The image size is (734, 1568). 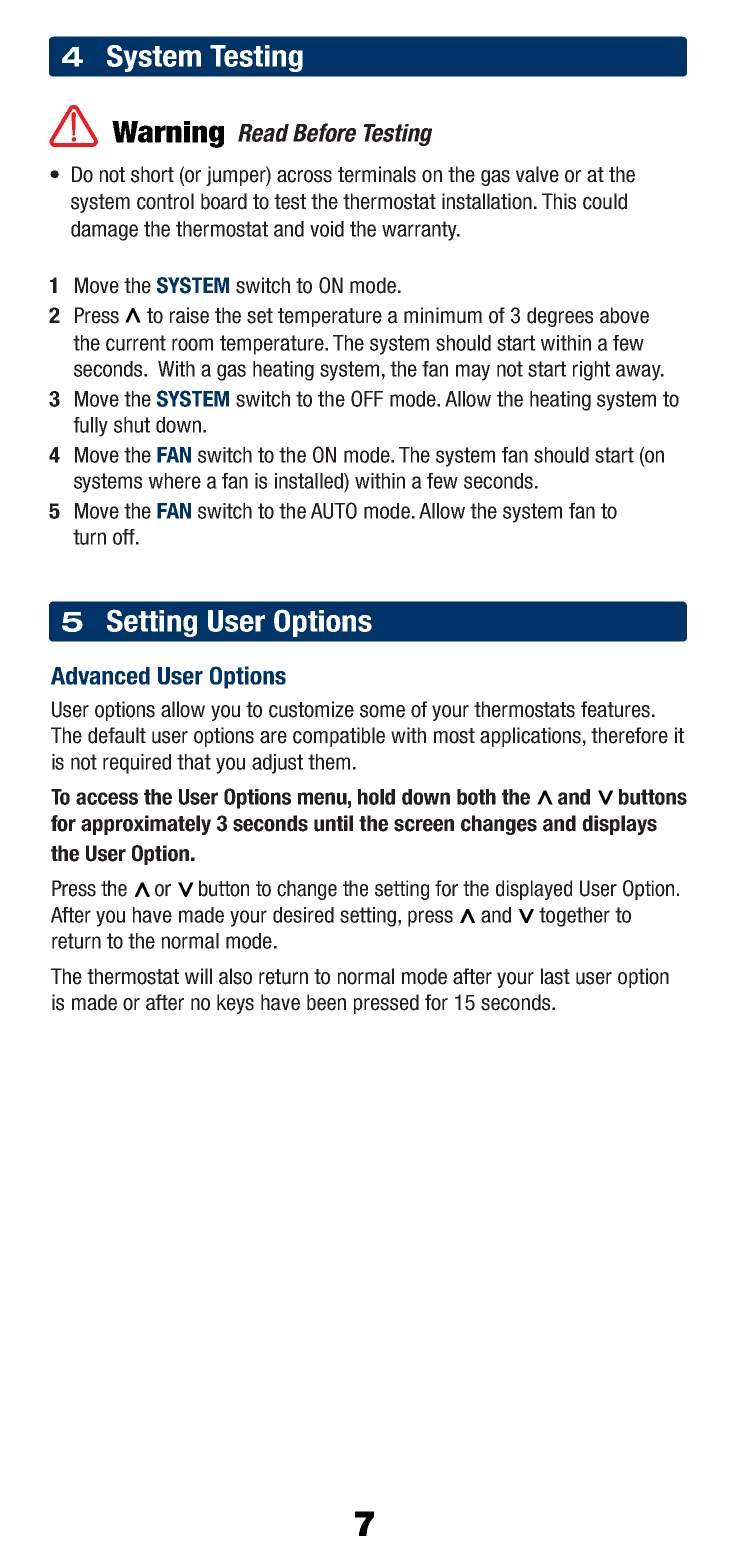 I want to click on current, so click(x=136, y=343).
